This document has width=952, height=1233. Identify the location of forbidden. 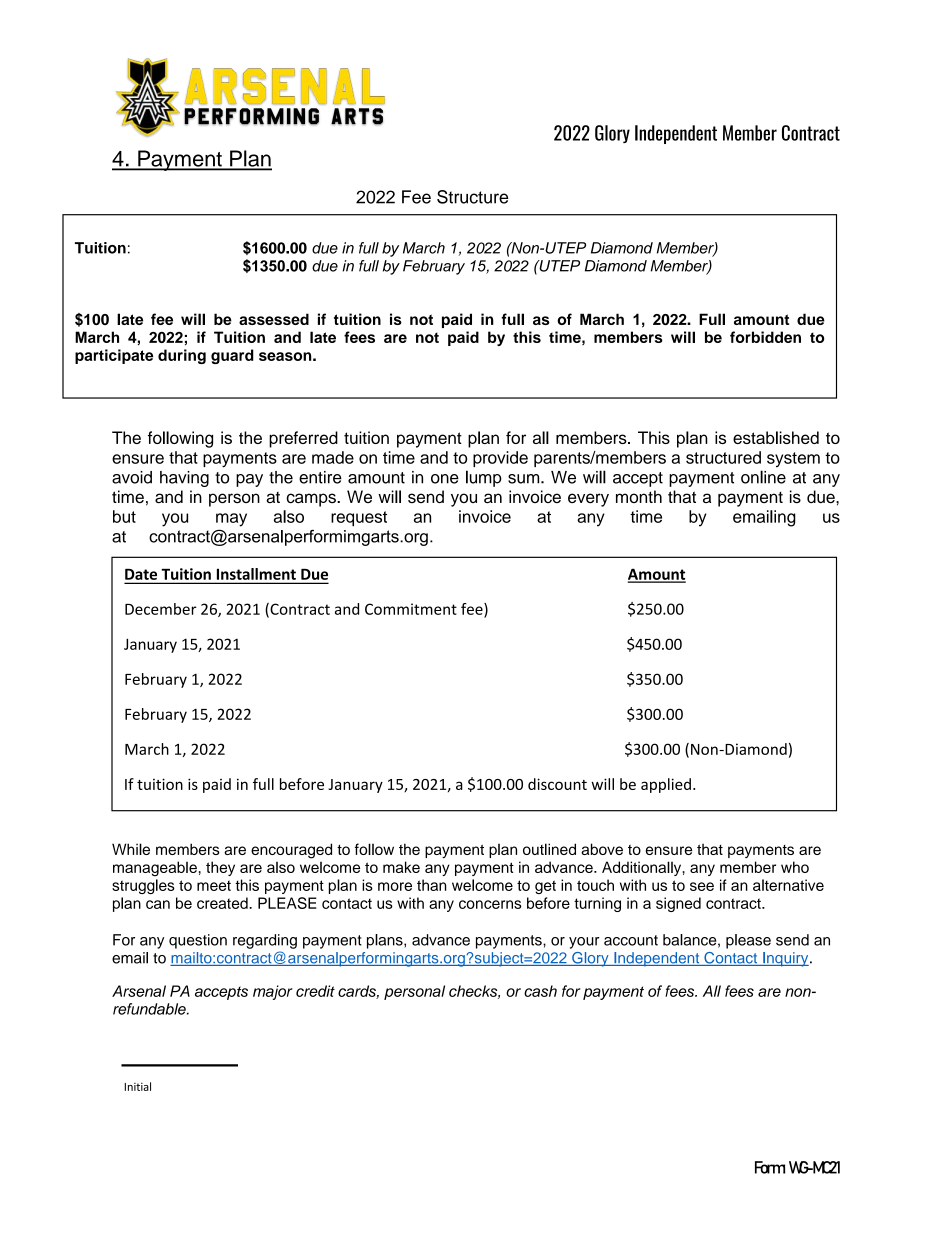
(765, 337).
